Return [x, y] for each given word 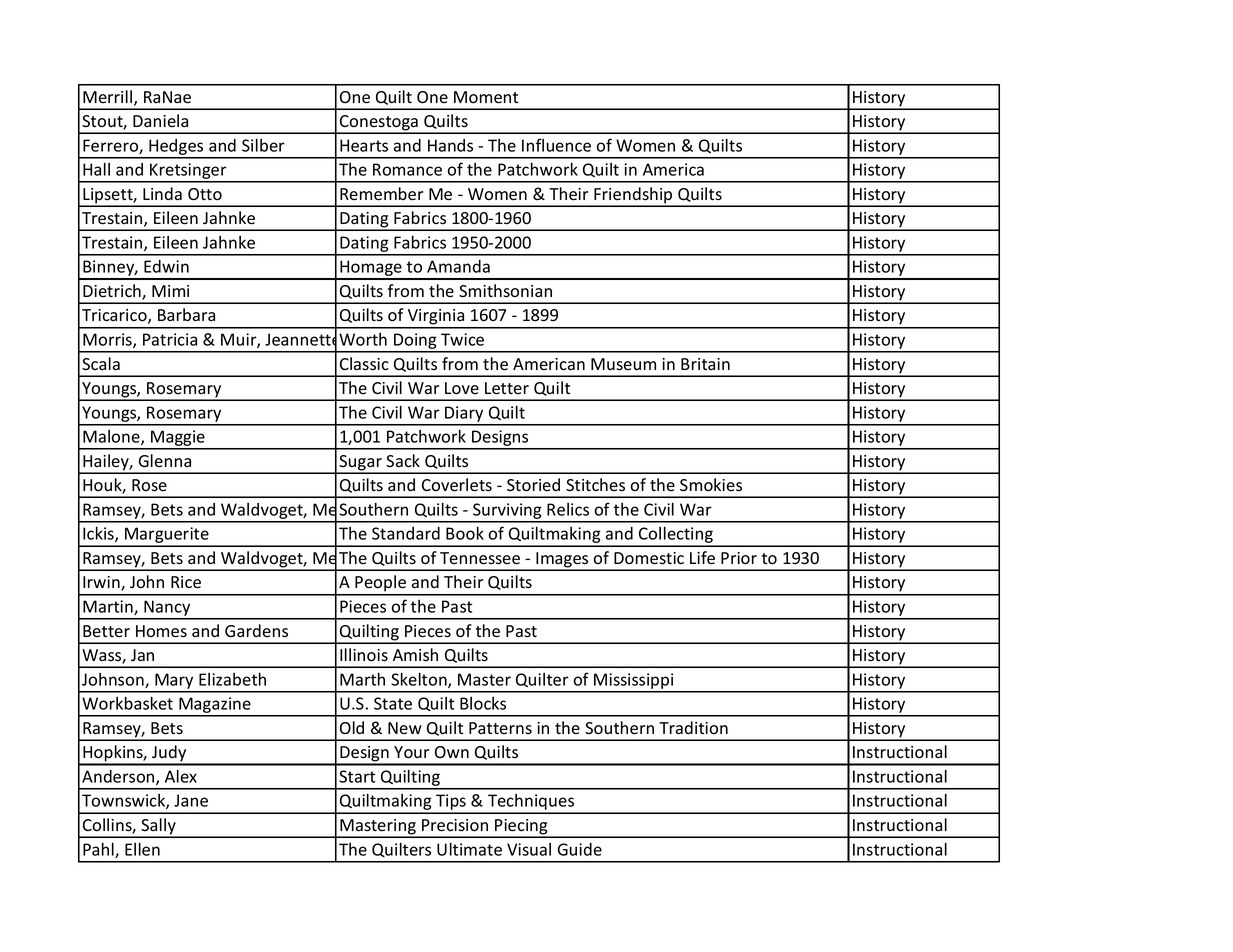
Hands [450, 145]
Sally [158, 827]
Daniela [160, 120]
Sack [403, 461]
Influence [556, 145]
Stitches [595, 484]
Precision [455, 825]
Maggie [178, 439]
